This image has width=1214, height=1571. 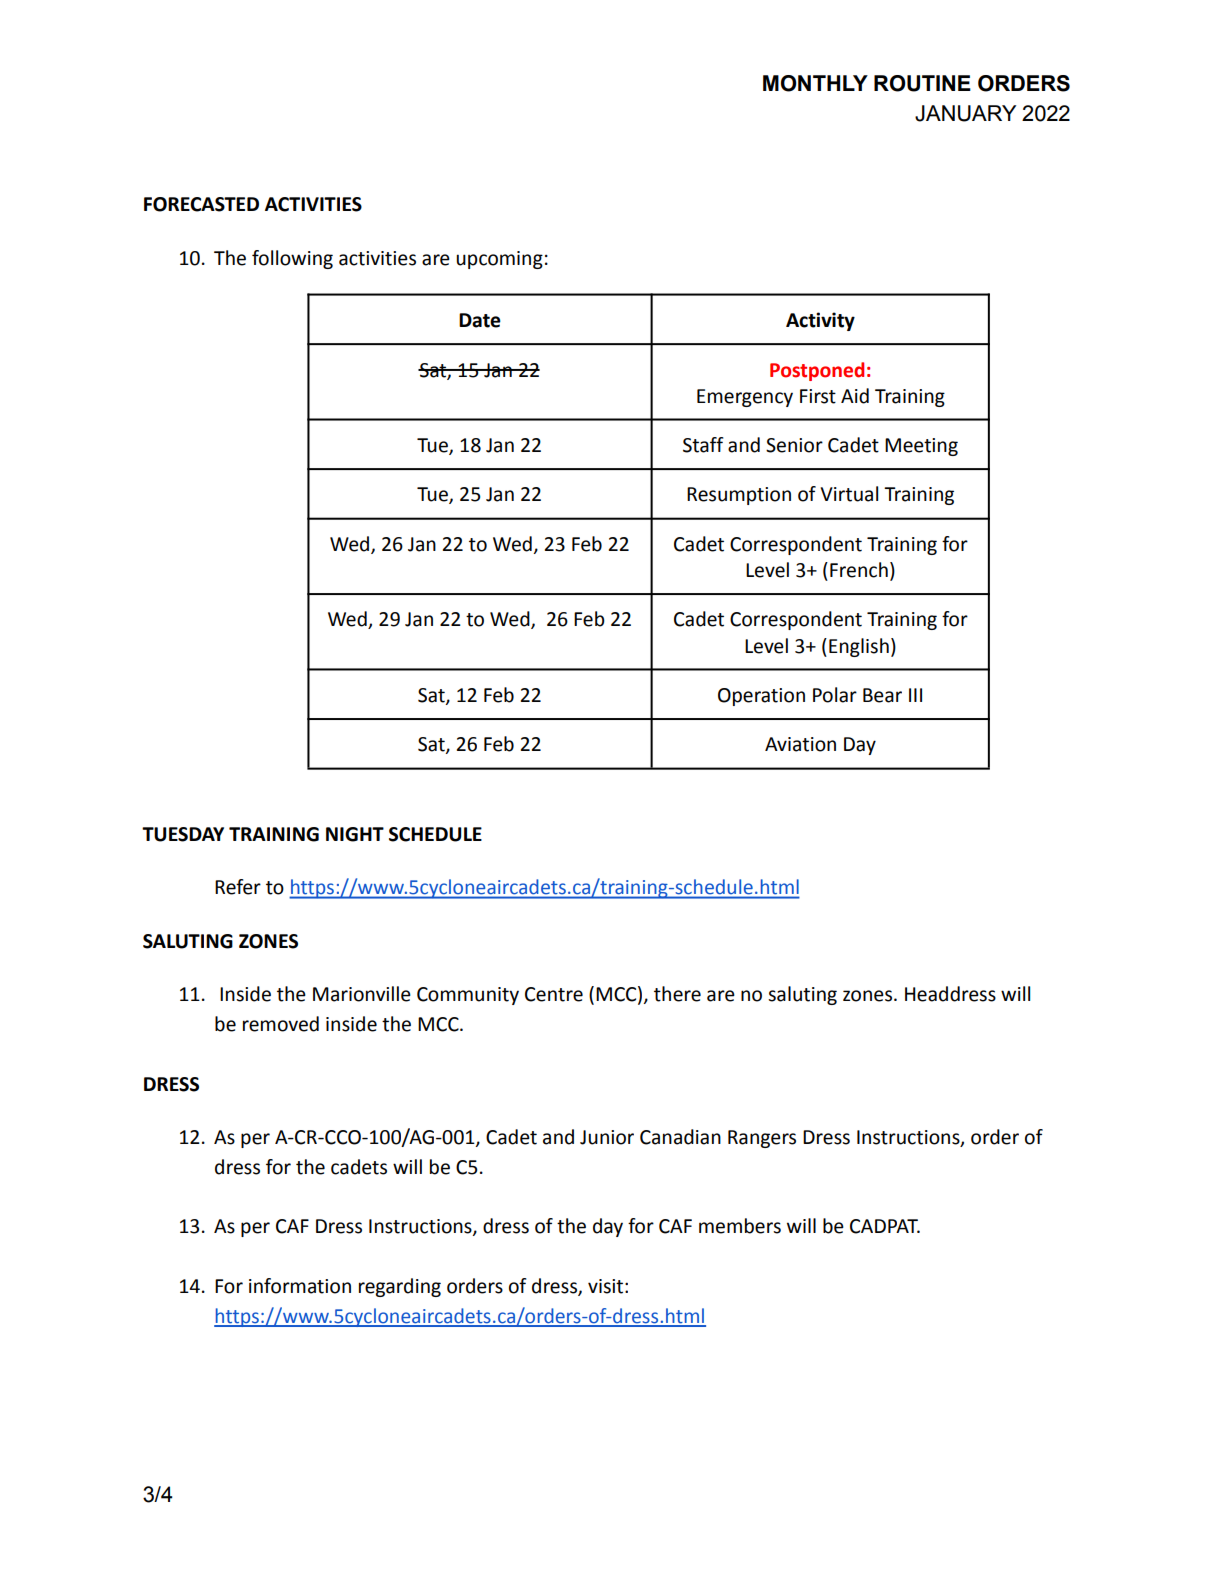 I want to click on FORECASTED, so click(x=201, y=204).
